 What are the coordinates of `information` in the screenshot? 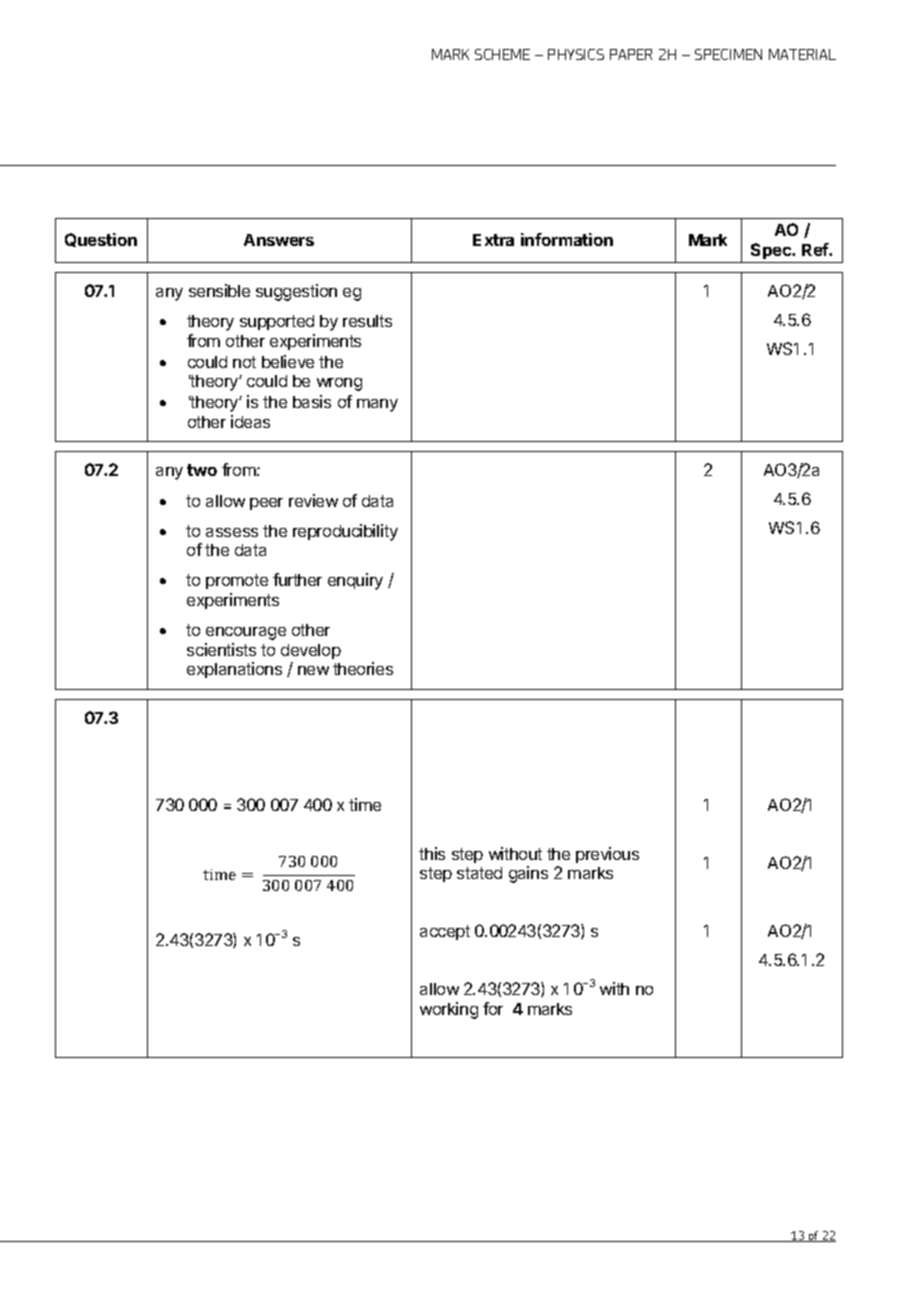 It's located at (567, 239).
